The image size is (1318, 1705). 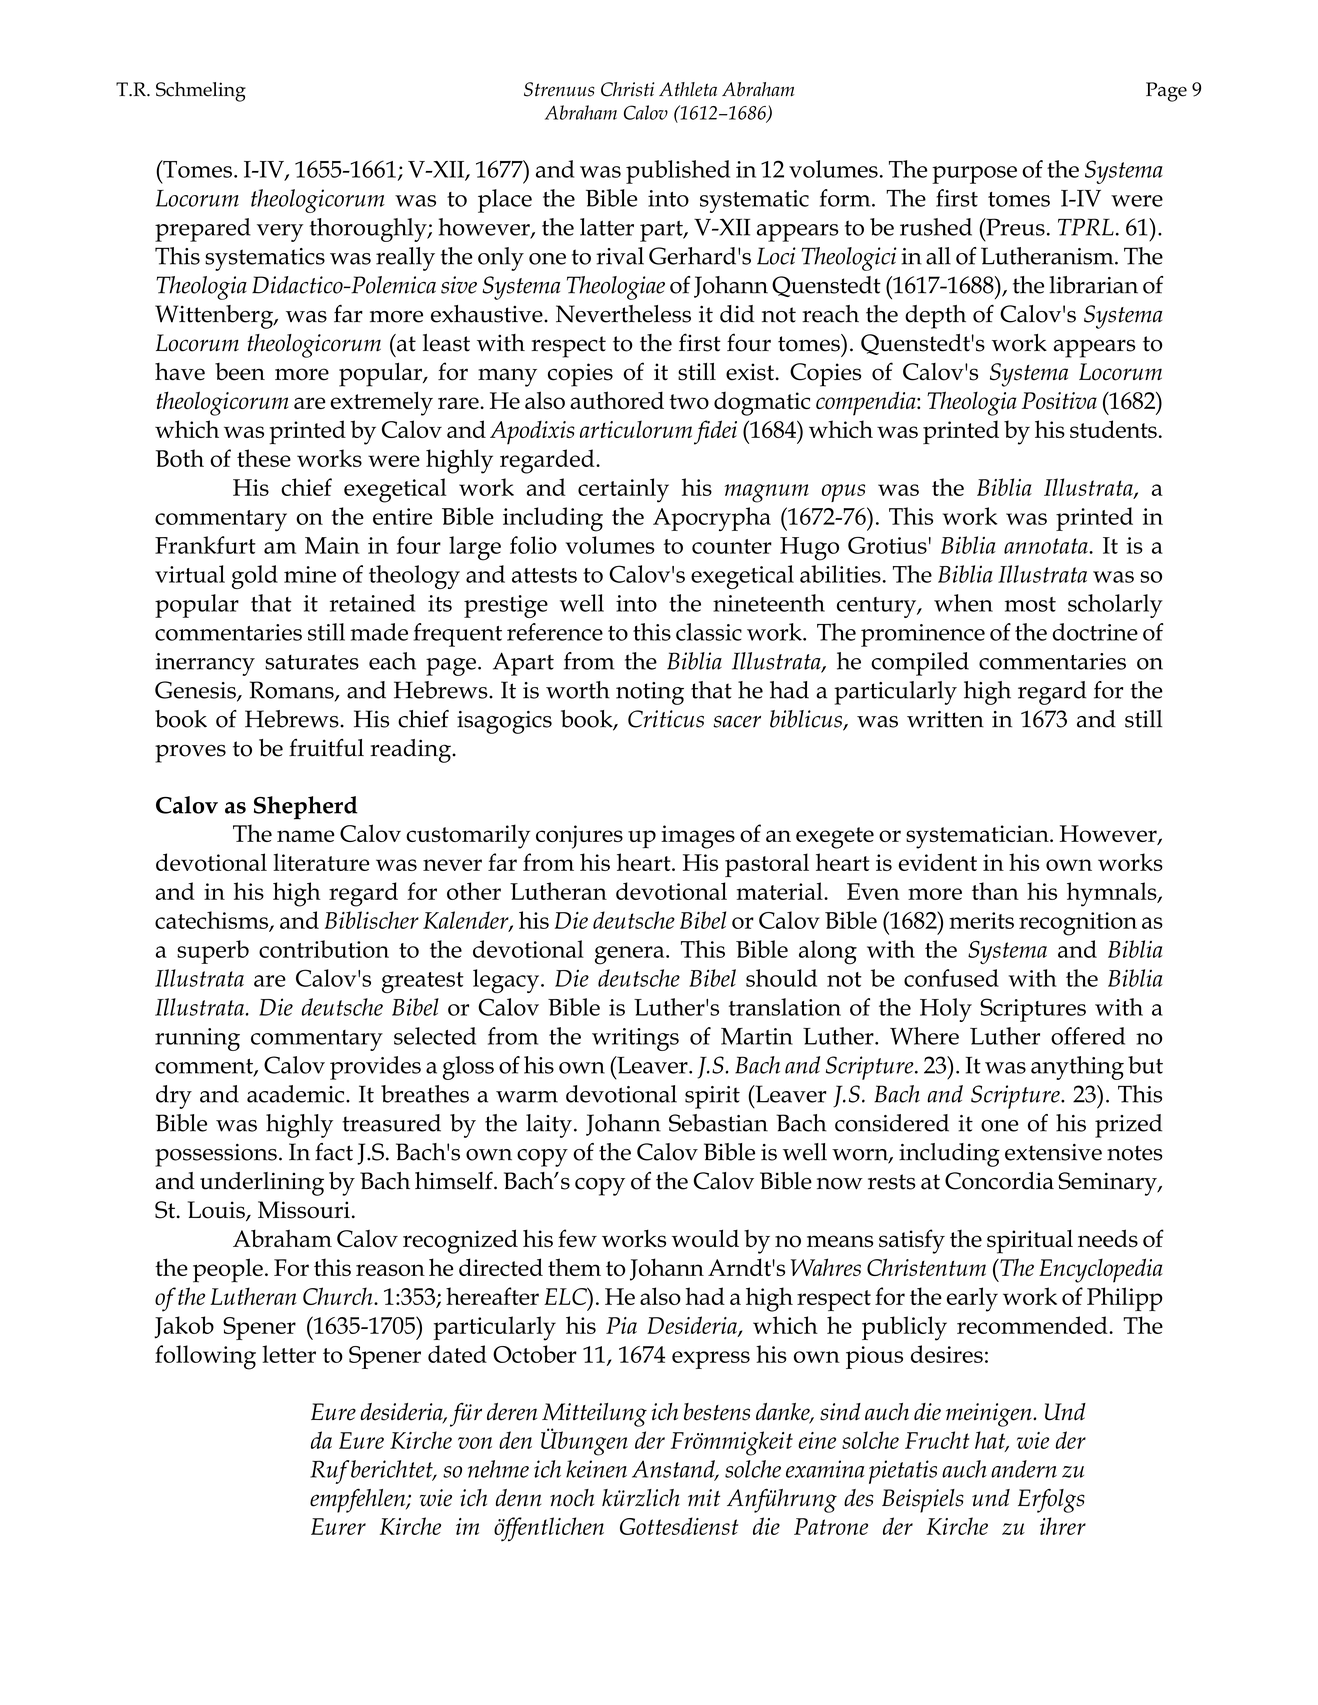 What do you see at coordinates (572, 1498) in the image?
I see `noch` at bounding box center [572, 1498].
